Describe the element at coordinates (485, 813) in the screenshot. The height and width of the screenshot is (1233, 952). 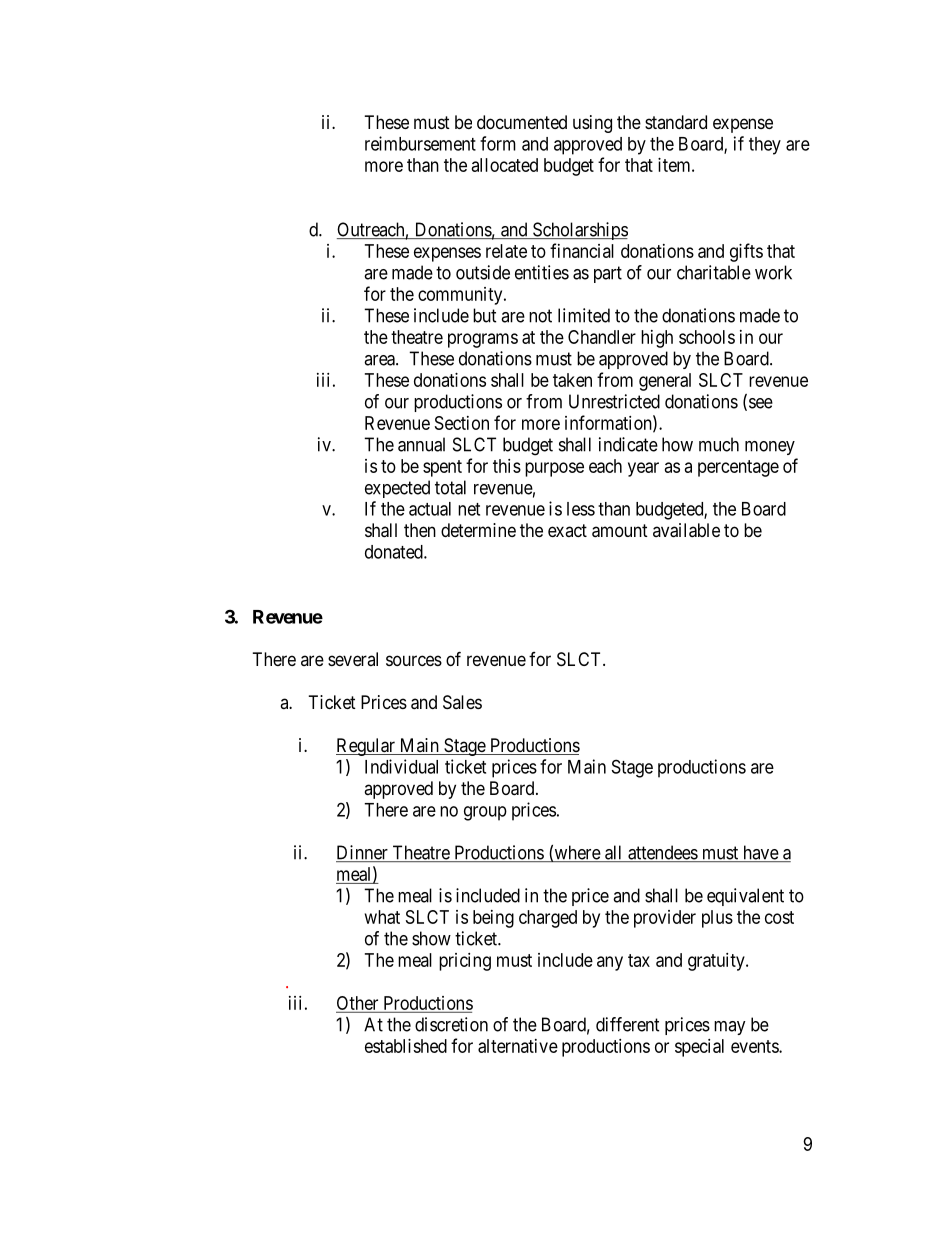
I see `group` at that location.
